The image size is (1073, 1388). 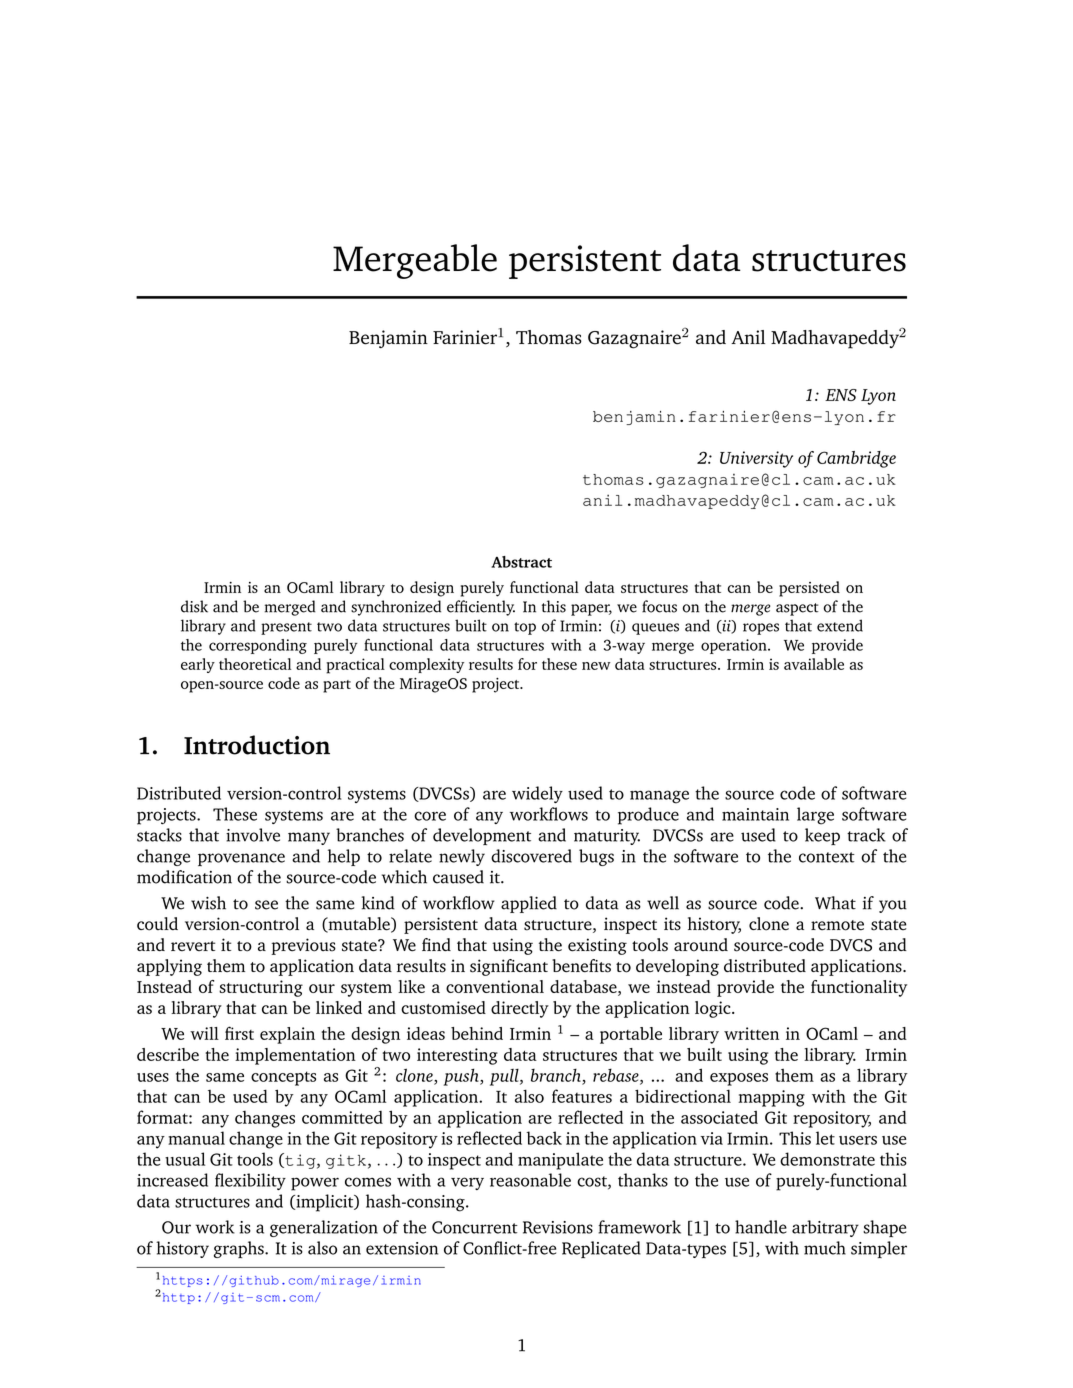 What do you see at coordinates (521, 562) in the document?
I see `Abstract` at bounding box center [521, 562].
